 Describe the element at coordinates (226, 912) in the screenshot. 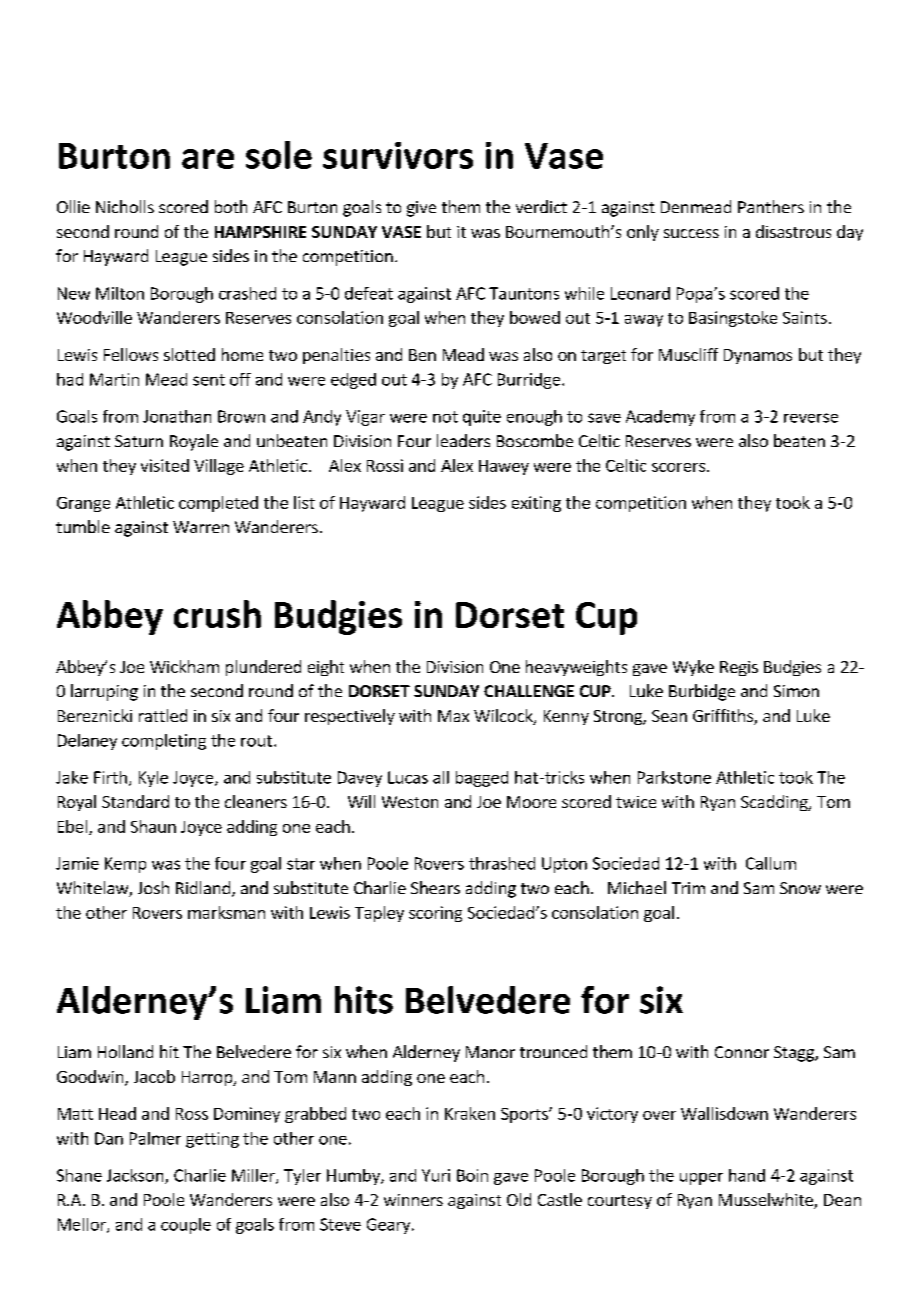

I see `marksman` at that location.
